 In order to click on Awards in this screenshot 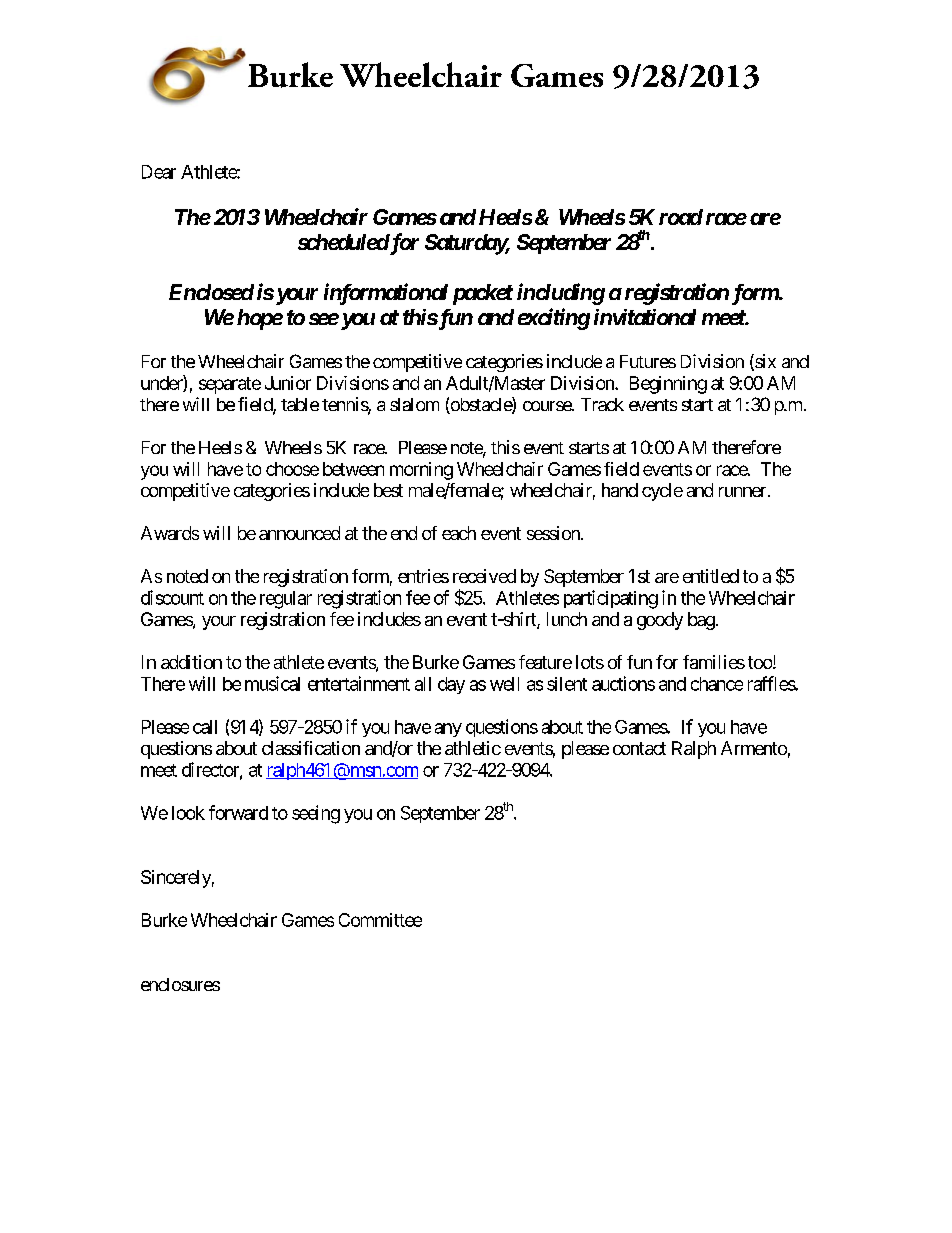, I will do `click(170, 533)`.
